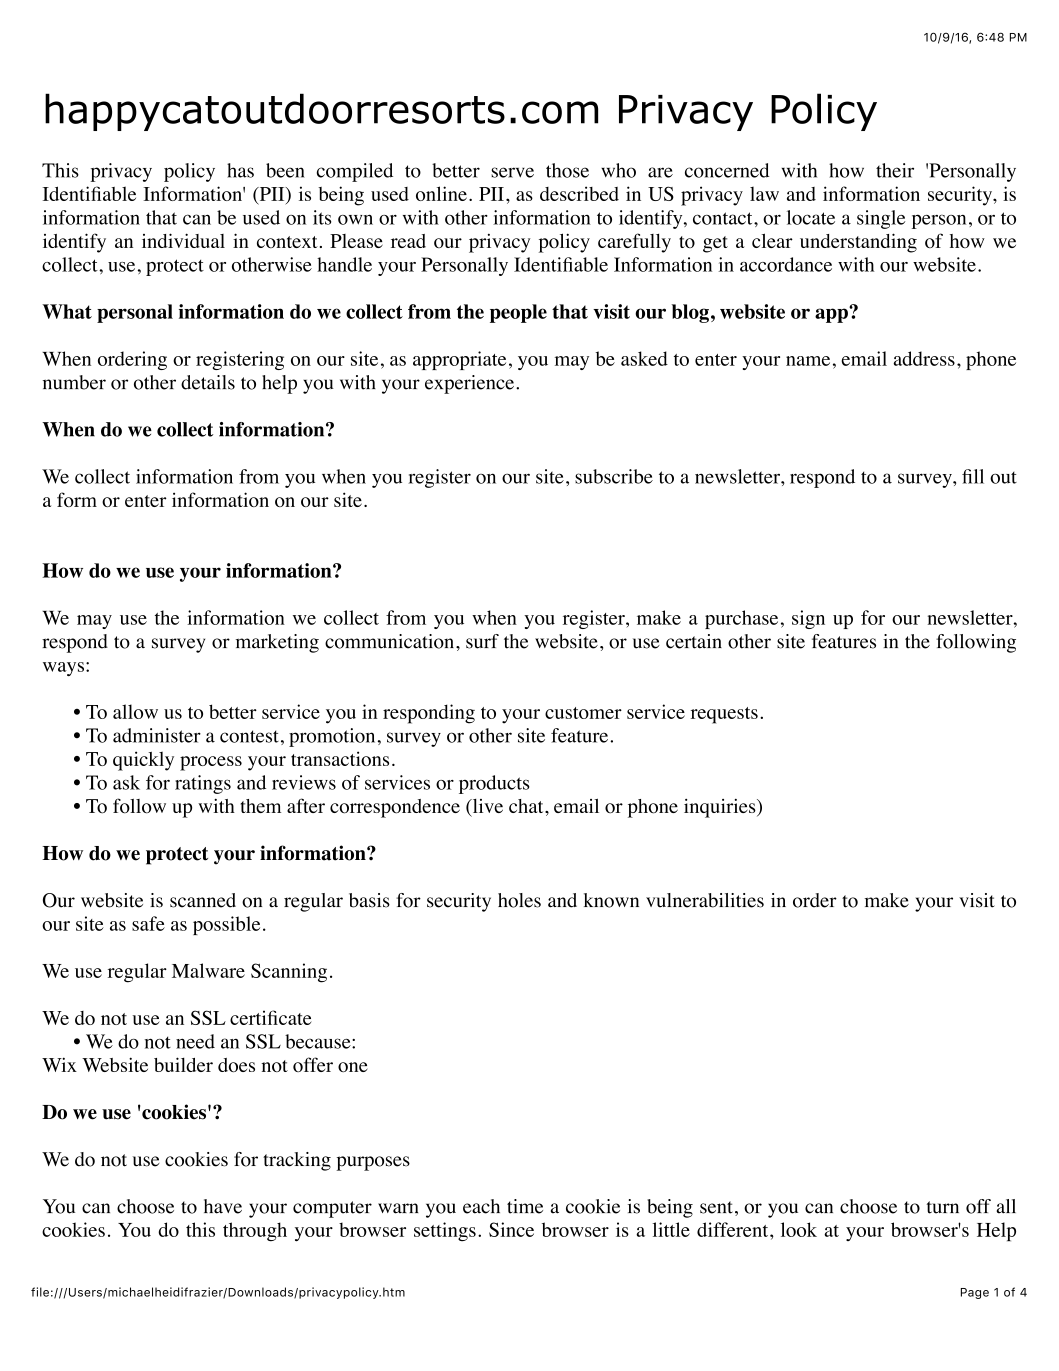 The image size is (1059, 1371). What do you see at coordinates (583, 713) in the screenshot?
I see `customer` at bounding box center [583, 713].
